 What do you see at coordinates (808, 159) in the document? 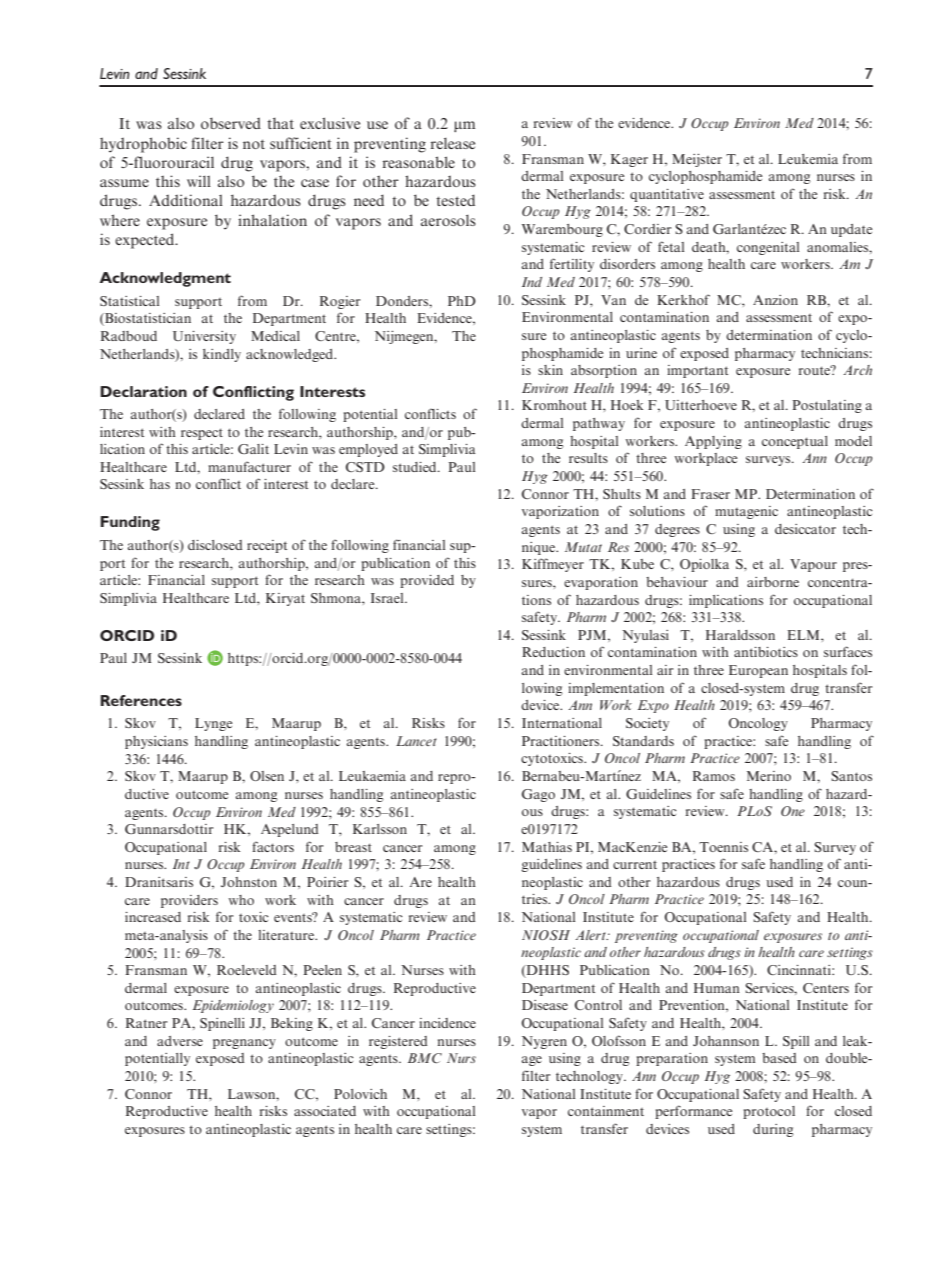
I see `Leukemia` at bounding box center [808, 159].
